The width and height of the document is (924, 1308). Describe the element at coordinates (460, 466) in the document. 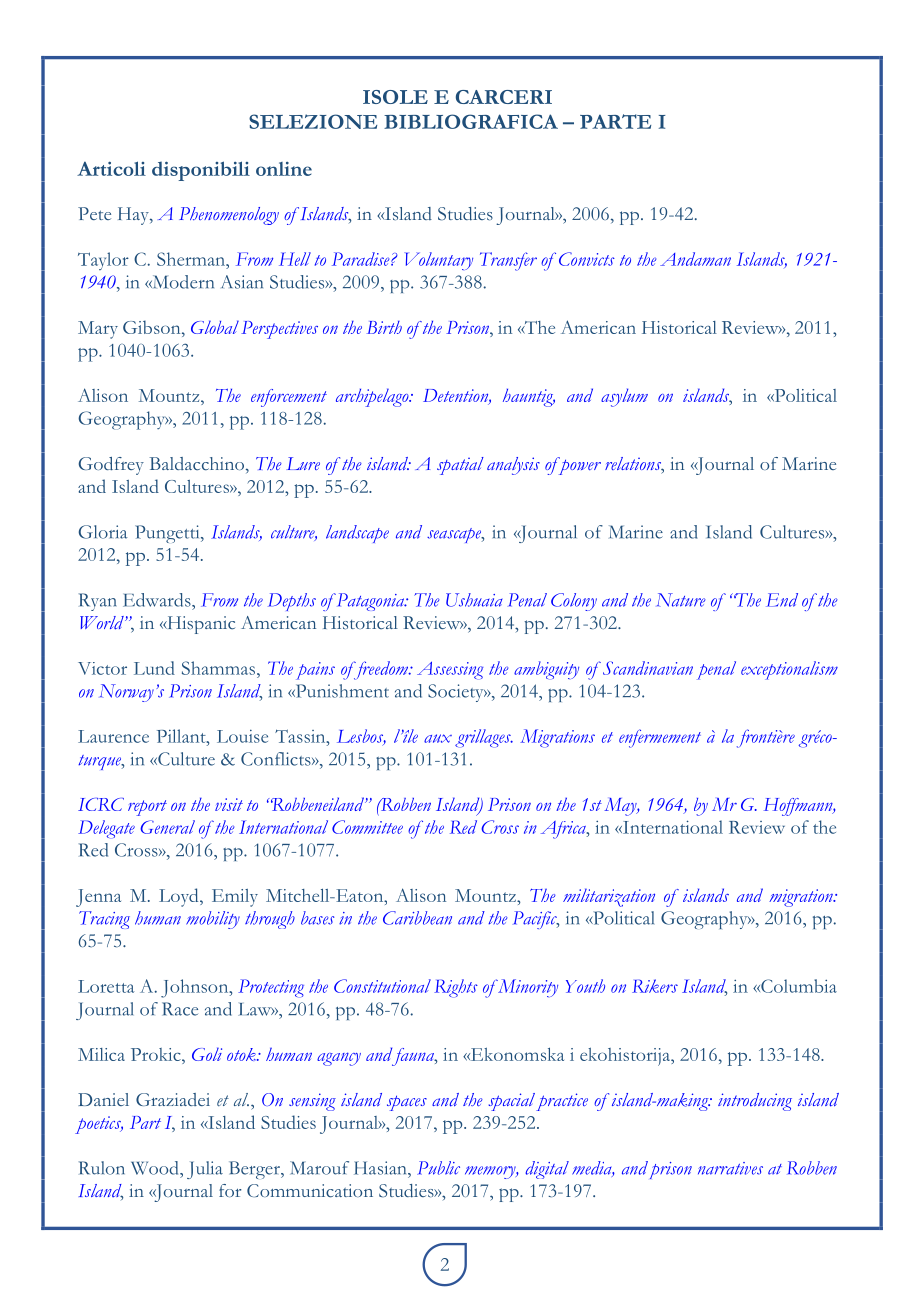

I see `spatial` at that location.
